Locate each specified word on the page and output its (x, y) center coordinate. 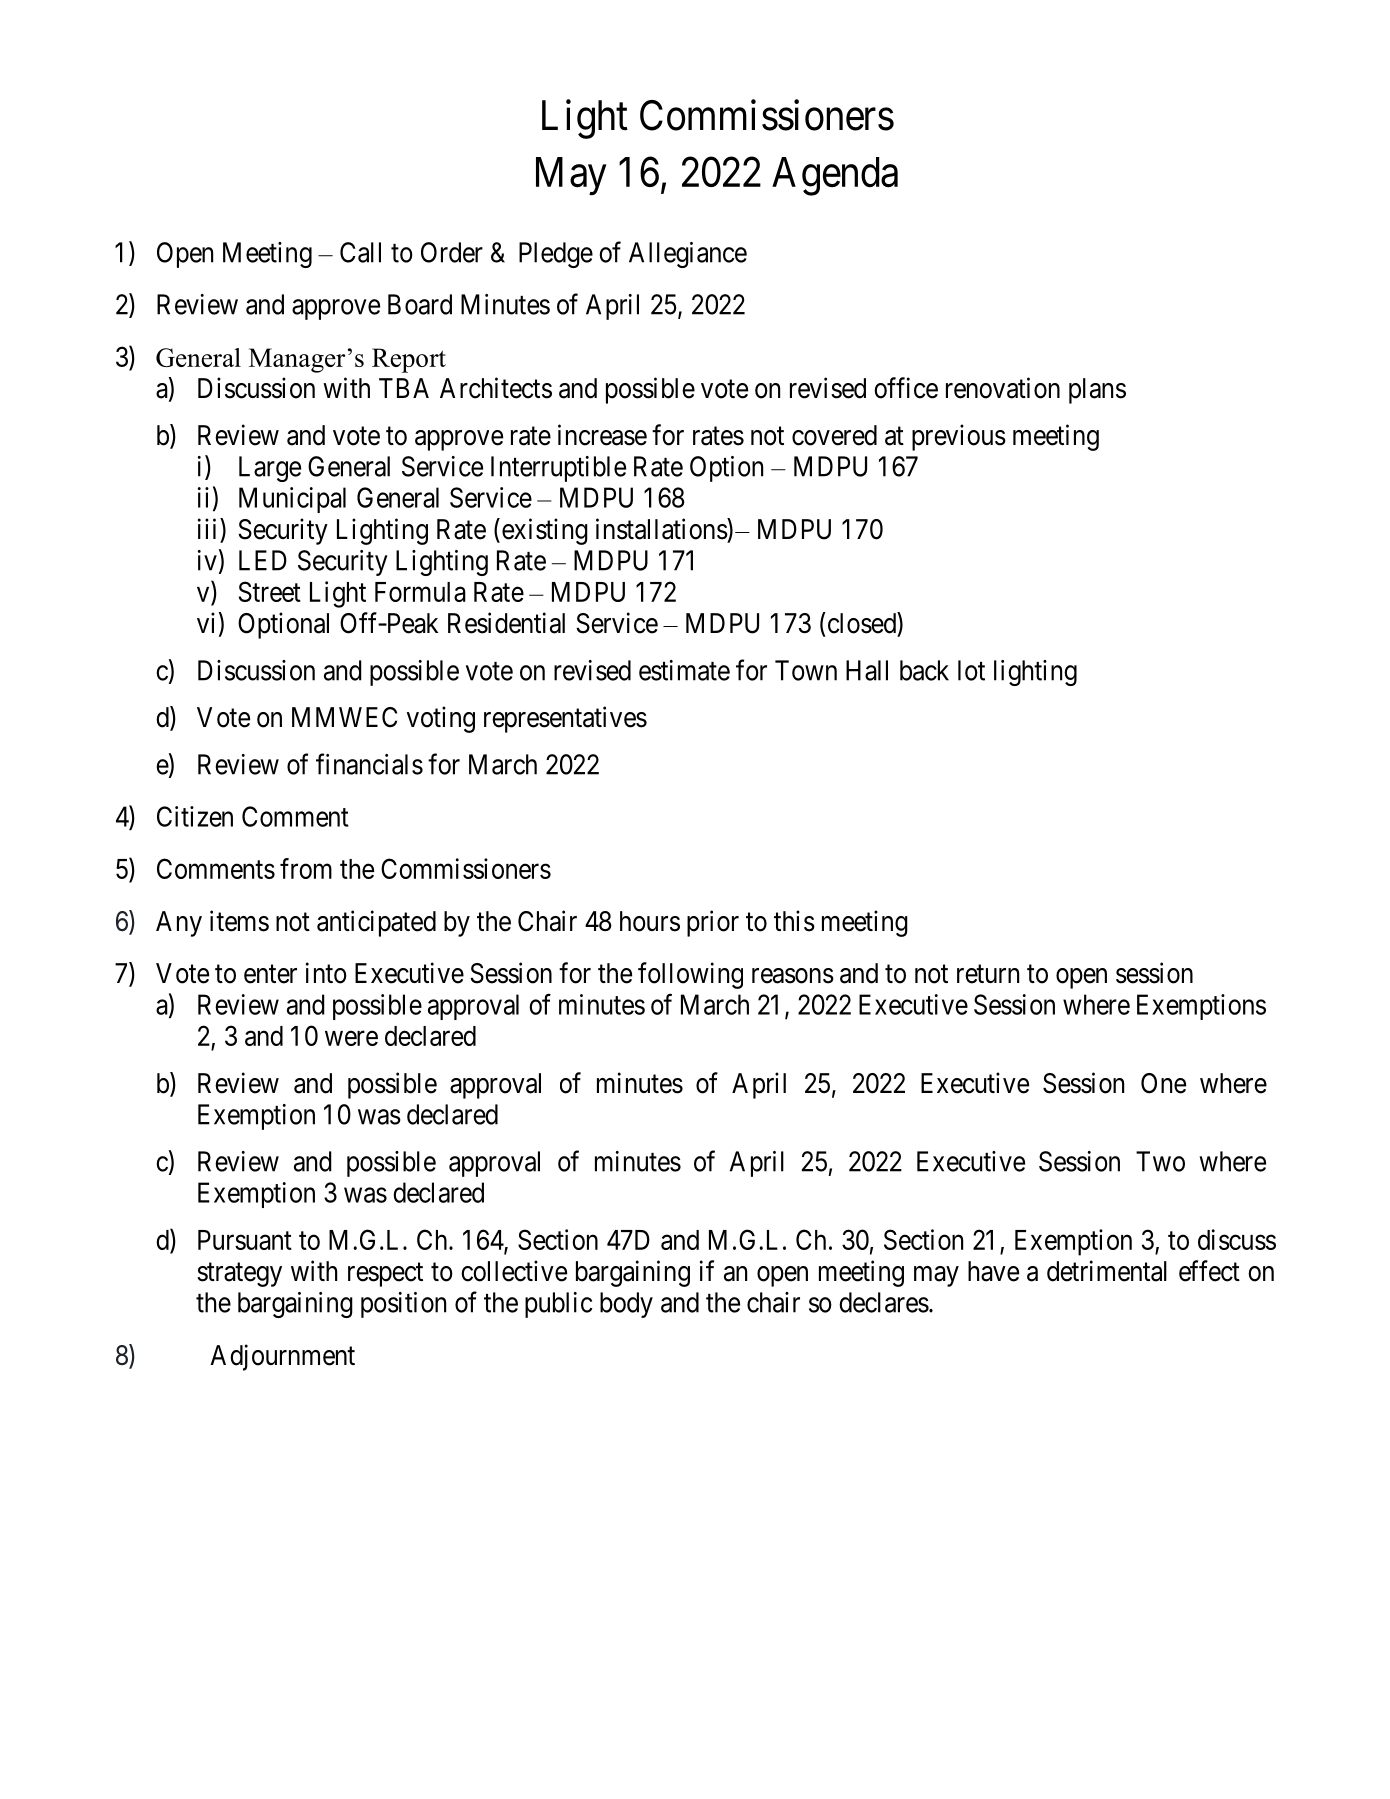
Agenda (835, 176)
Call (360, 252)
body (626, 1305)
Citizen (195, 816)
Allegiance (688, 255)
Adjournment (282, 1357)
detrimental (1107, 1271)
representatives (565, 719)
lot (971, 670)
